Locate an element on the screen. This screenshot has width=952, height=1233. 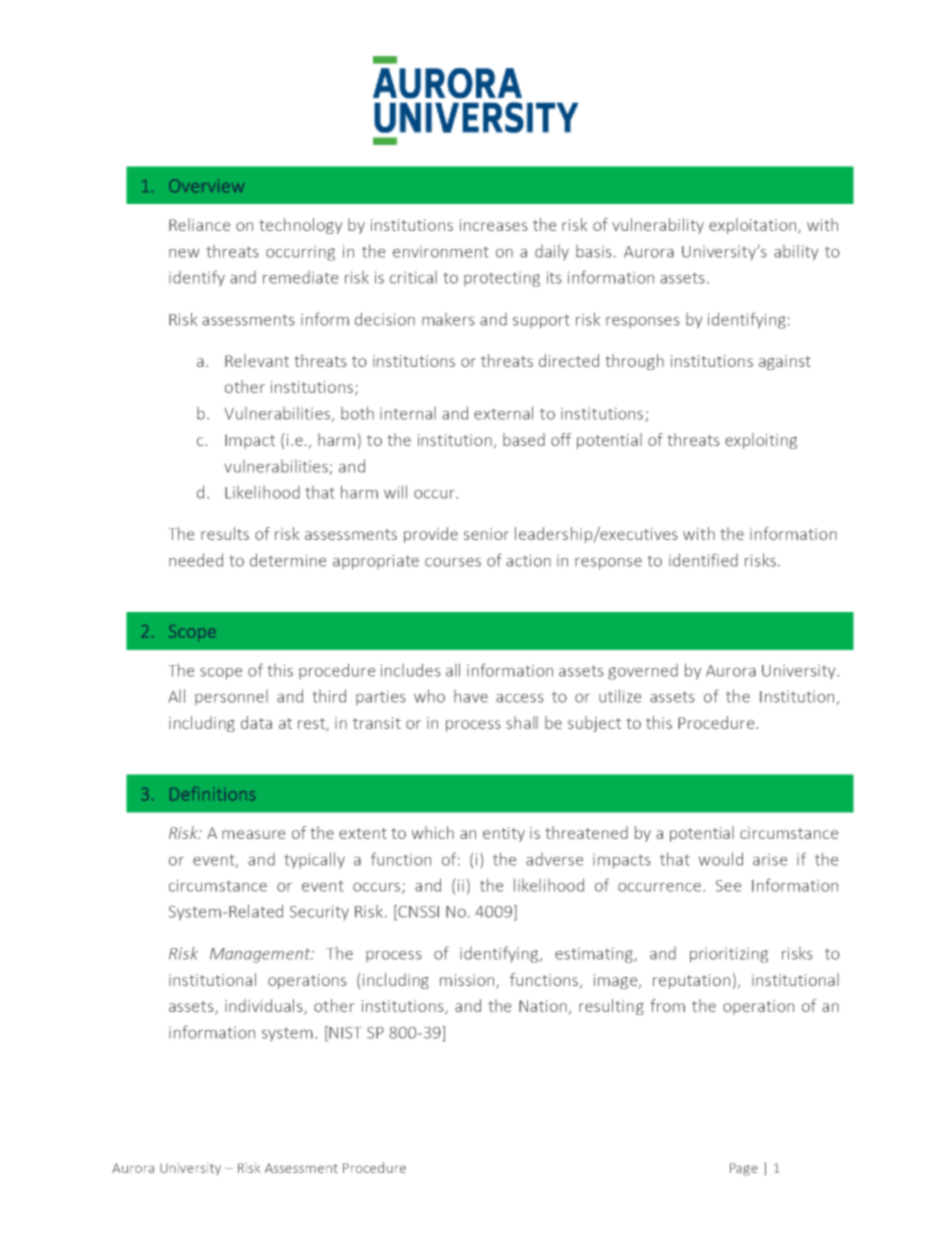
remediate is located at coordinates (300, 277).
